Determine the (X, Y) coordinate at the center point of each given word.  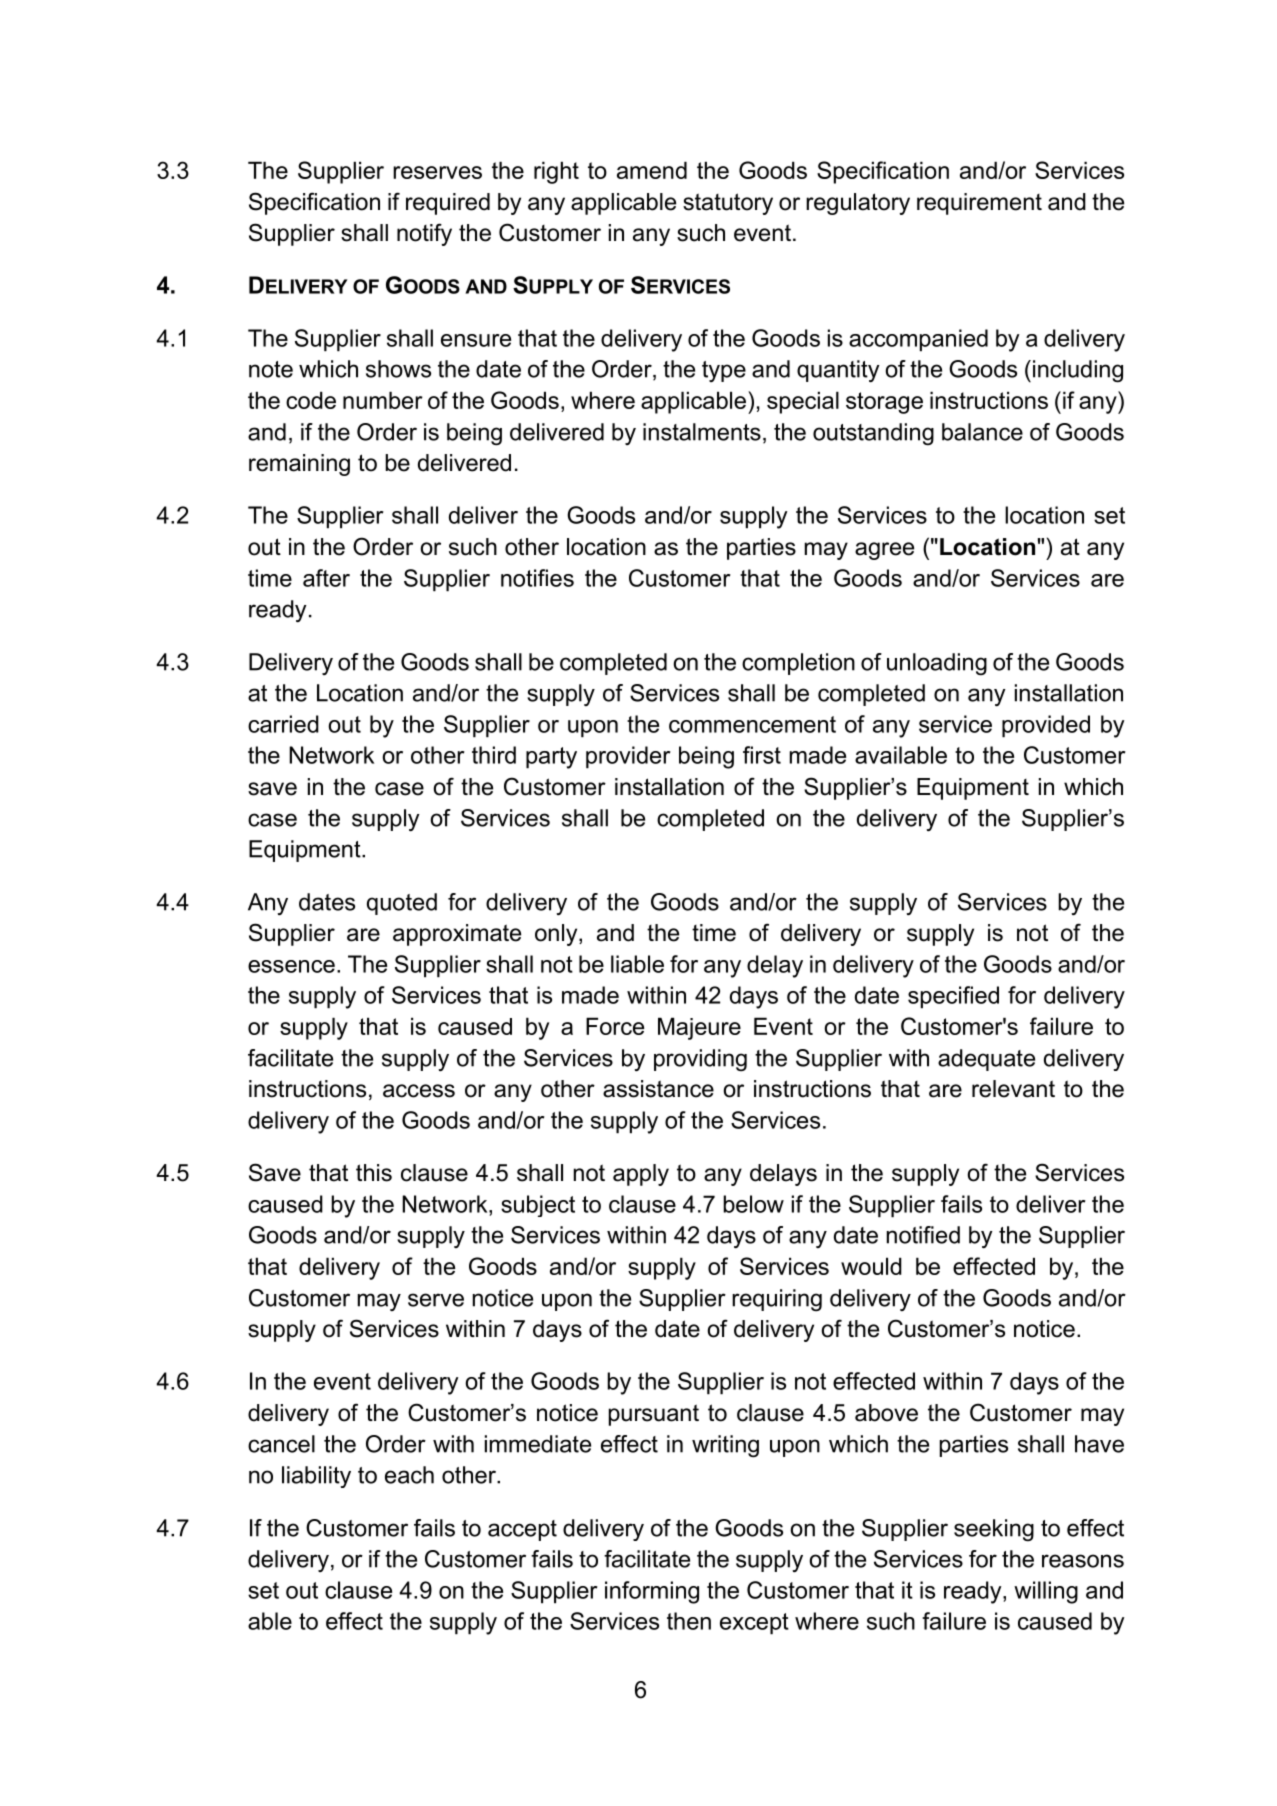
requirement (979, 204)
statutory (728, 204)
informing (652, 1592)
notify (424, 234)
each (409, 1475)
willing (1046, 1592)
